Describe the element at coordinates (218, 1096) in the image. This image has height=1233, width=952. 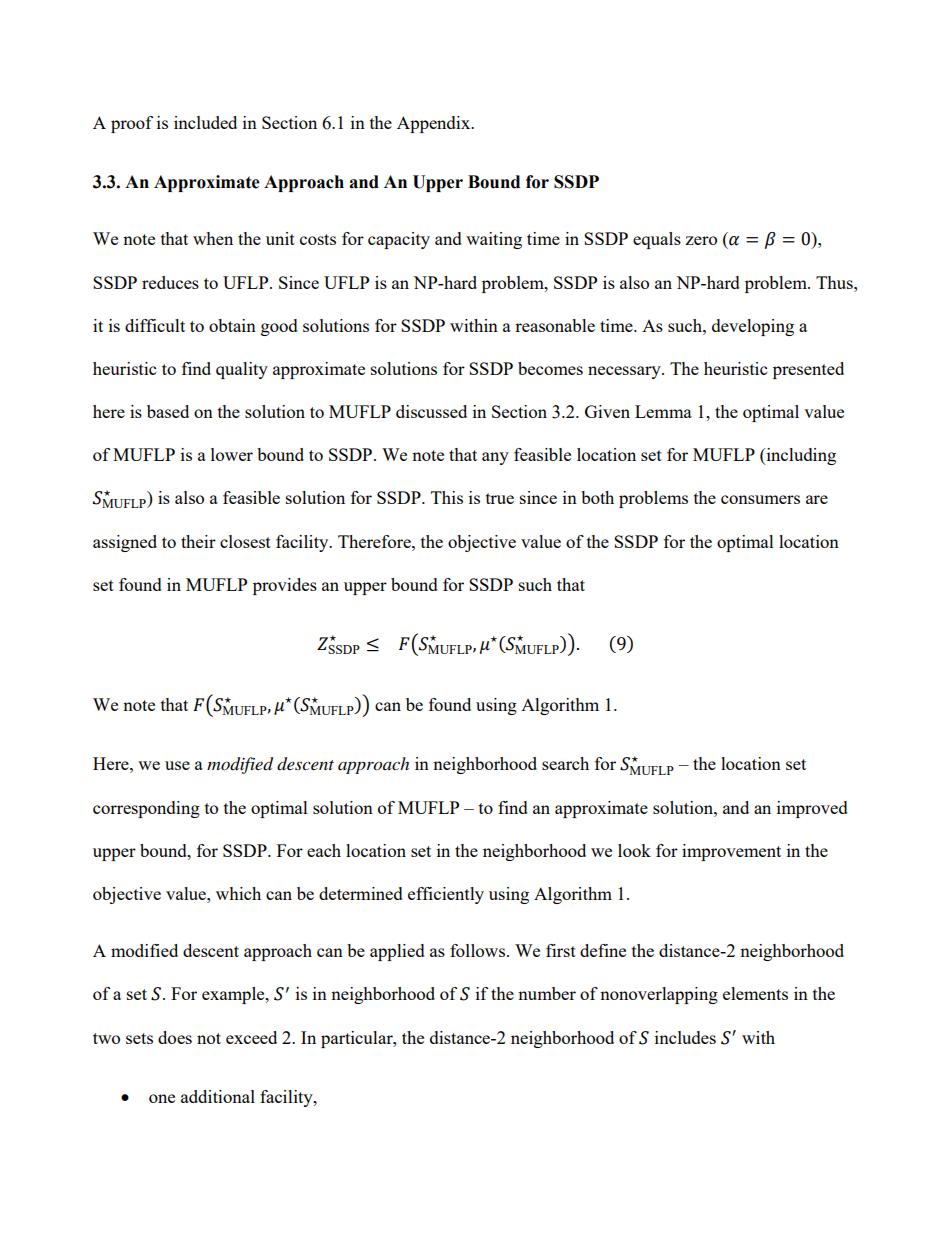
I see `additional` at that location.
